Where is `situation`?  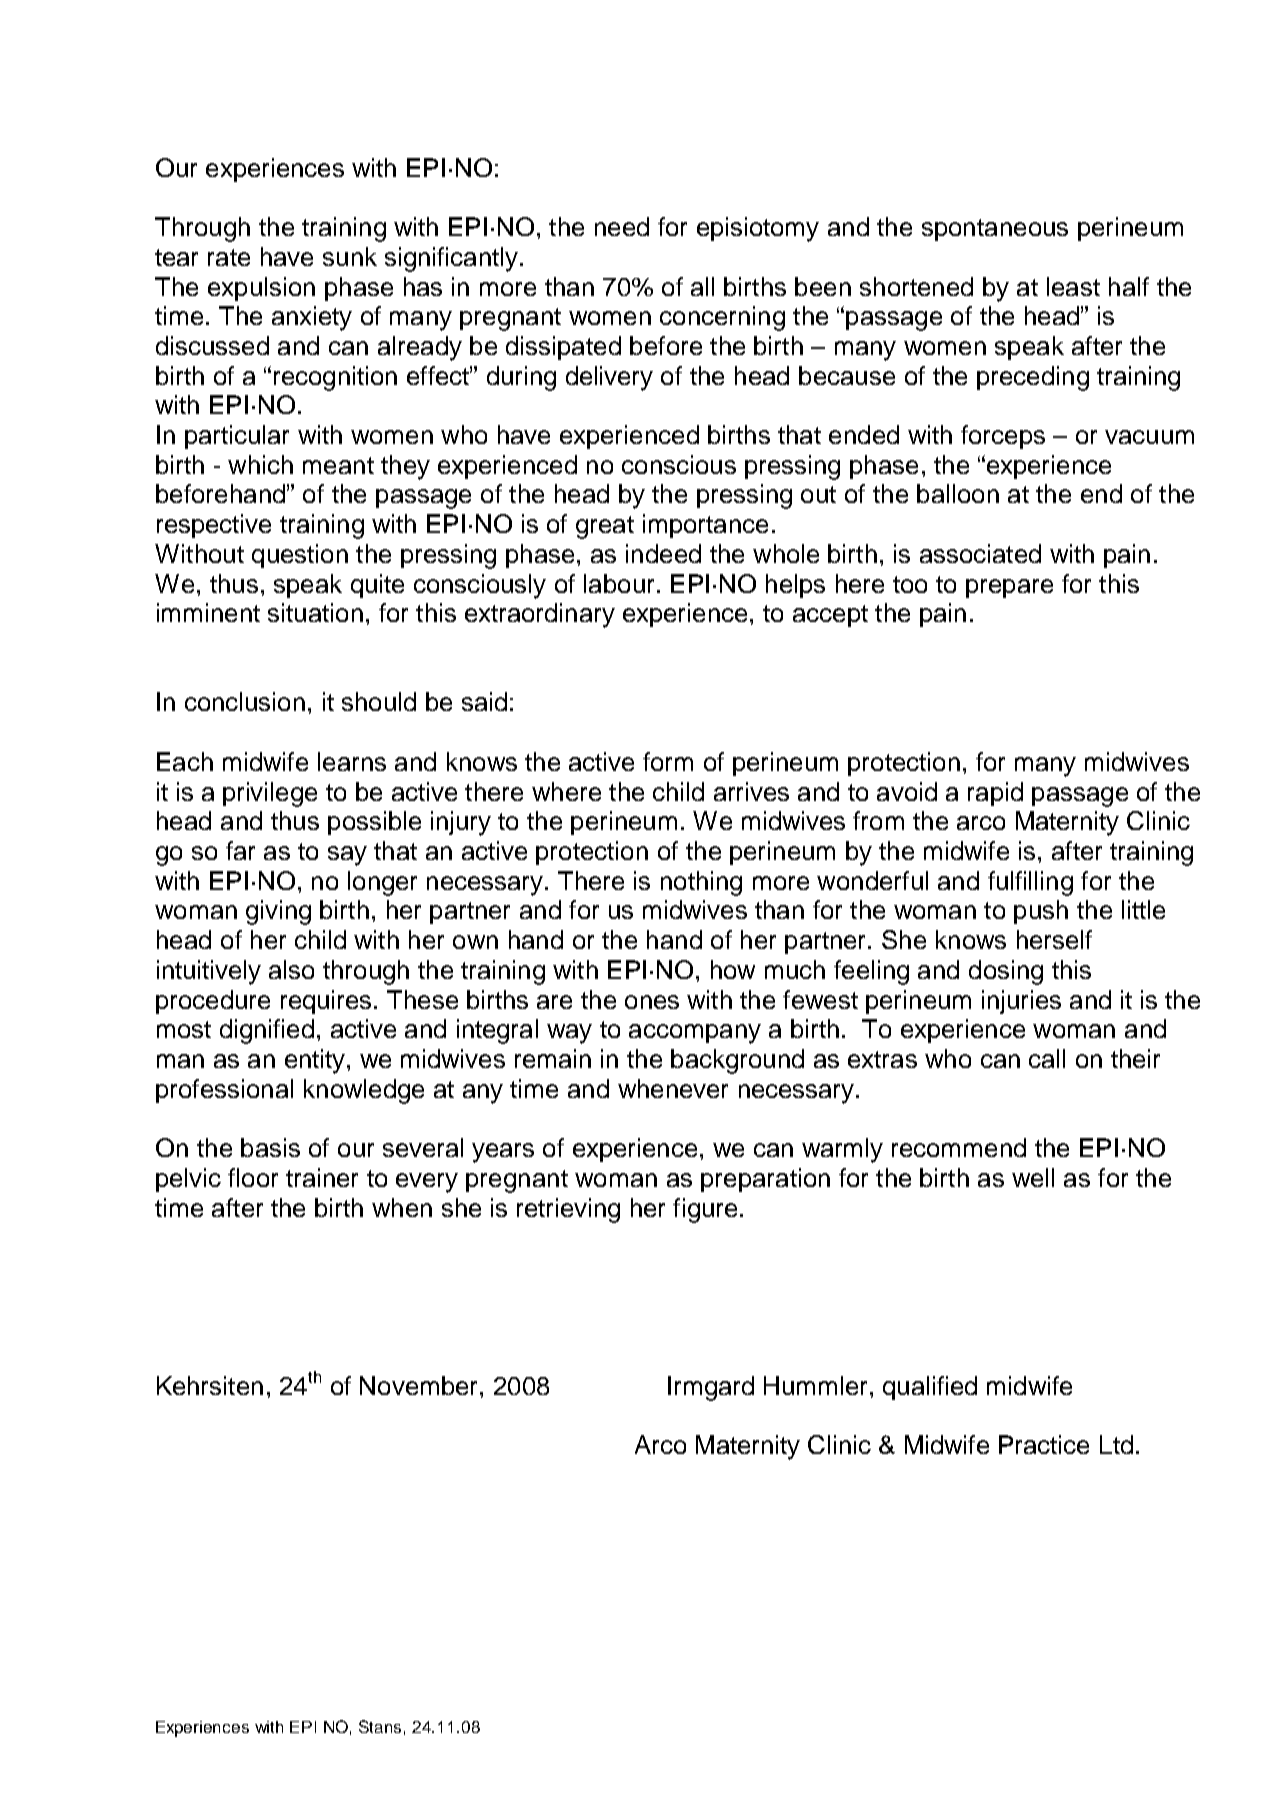
situation is located at coordinates (315, 612).
